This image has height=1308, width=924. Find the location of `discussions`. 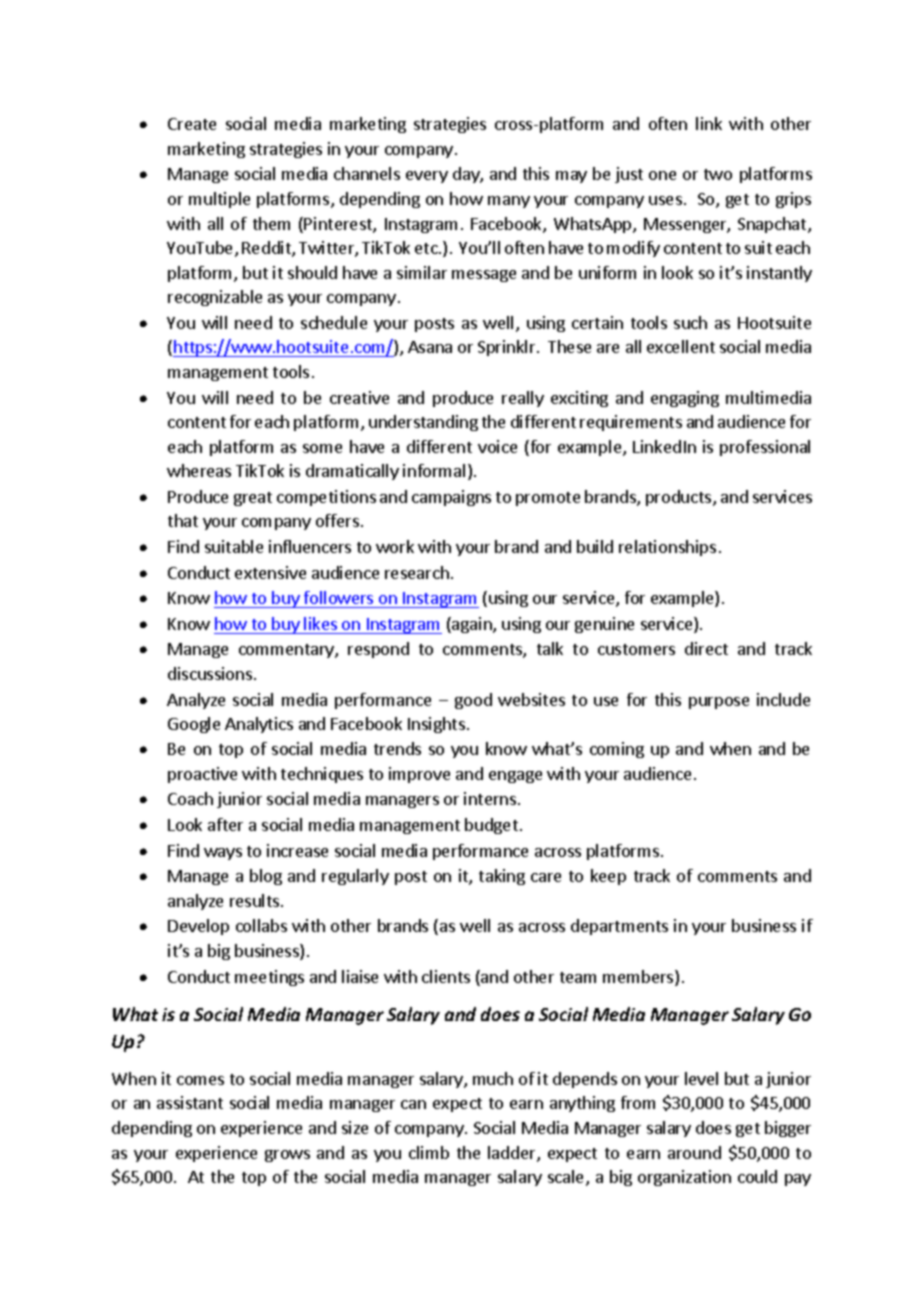

discussions is located at coordinates (210, 673).
